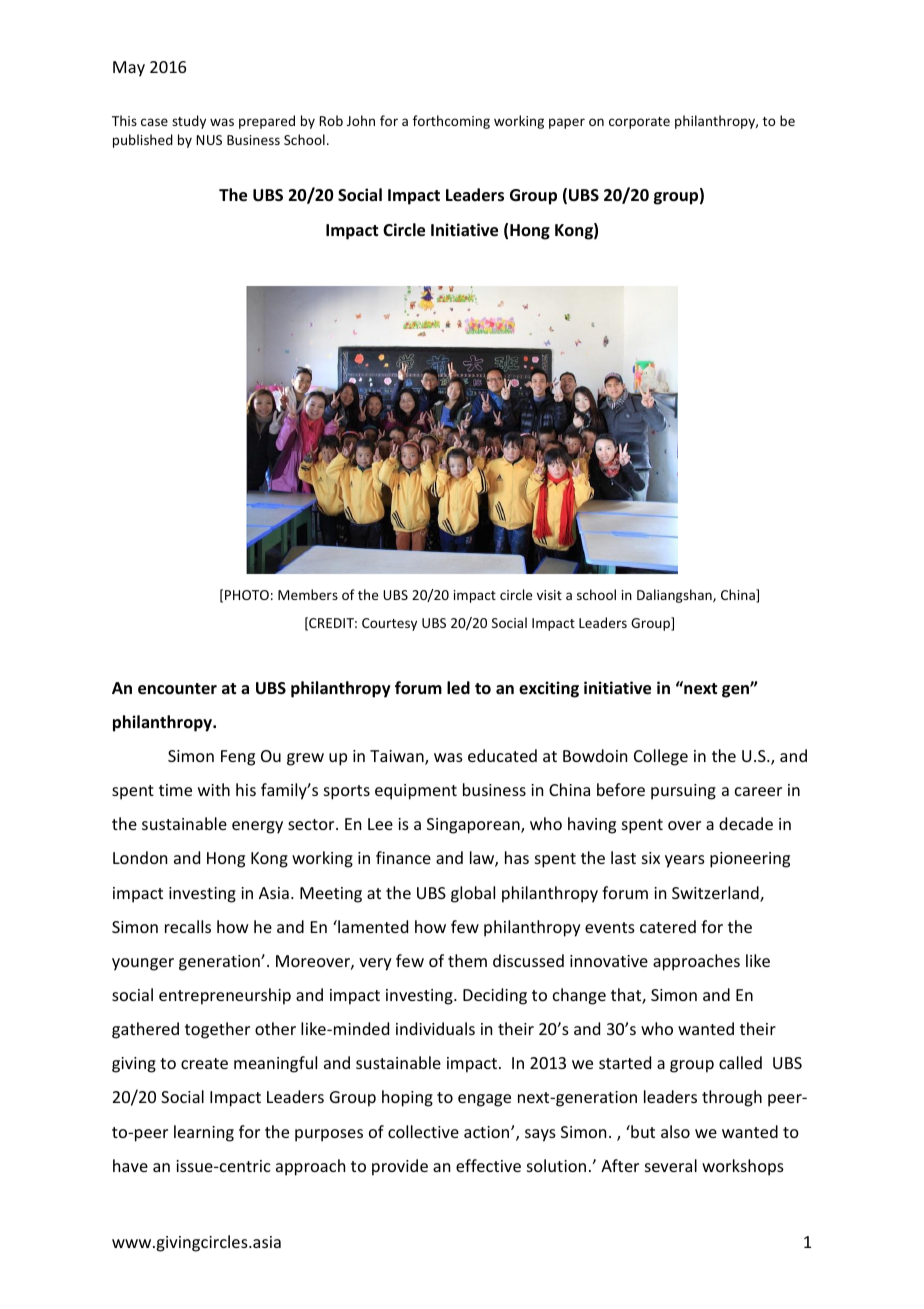 The height and width of the image is (1309, 924). Describe the element at coordinates (247, 595) in the image. I see `PHOTO` at that location.
